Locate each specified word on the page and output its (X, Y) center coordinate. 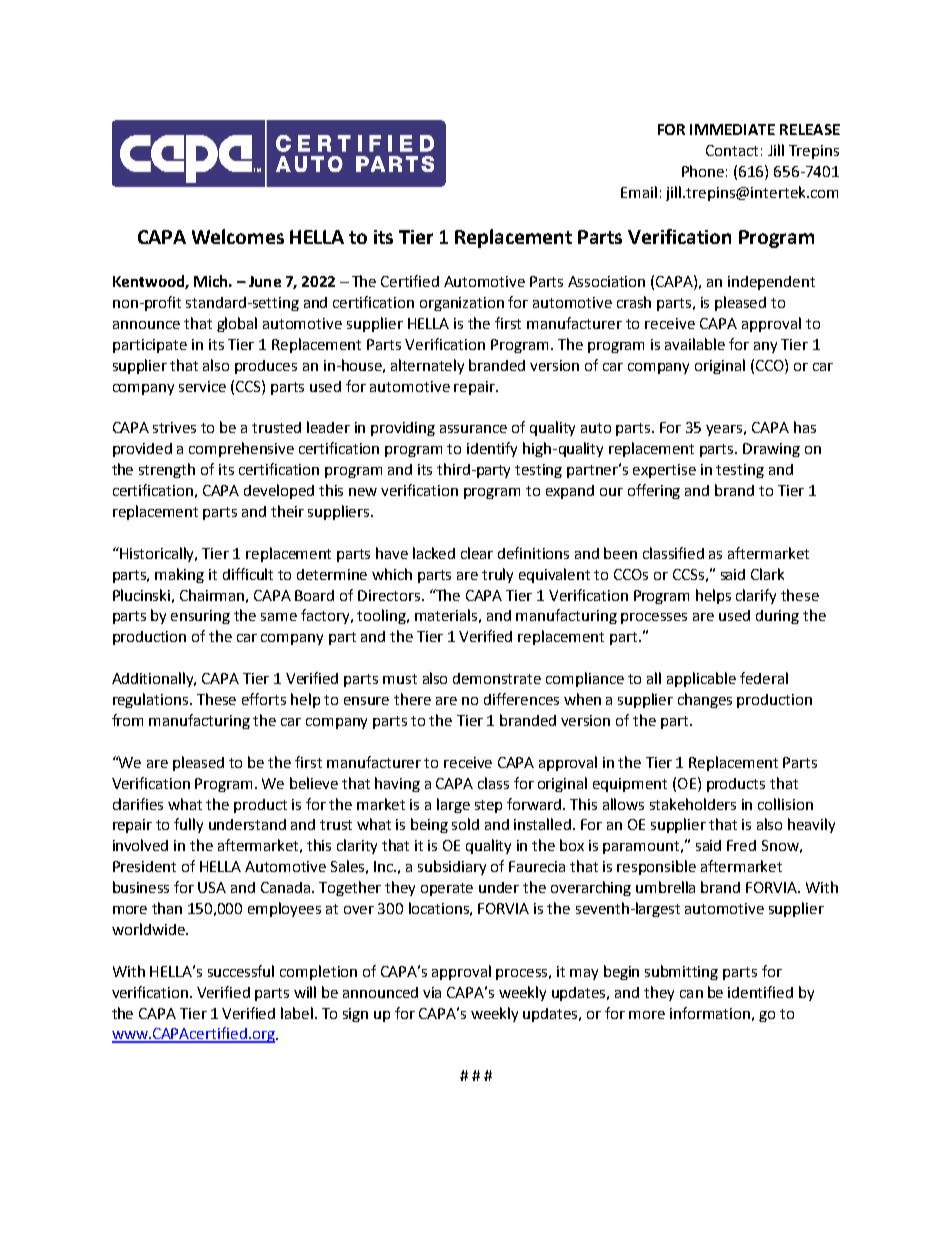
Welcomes (238, 236)
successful (241, 971)
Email (639, 192)
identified (760, 992)
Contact (732, 150)
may (584, 974)
